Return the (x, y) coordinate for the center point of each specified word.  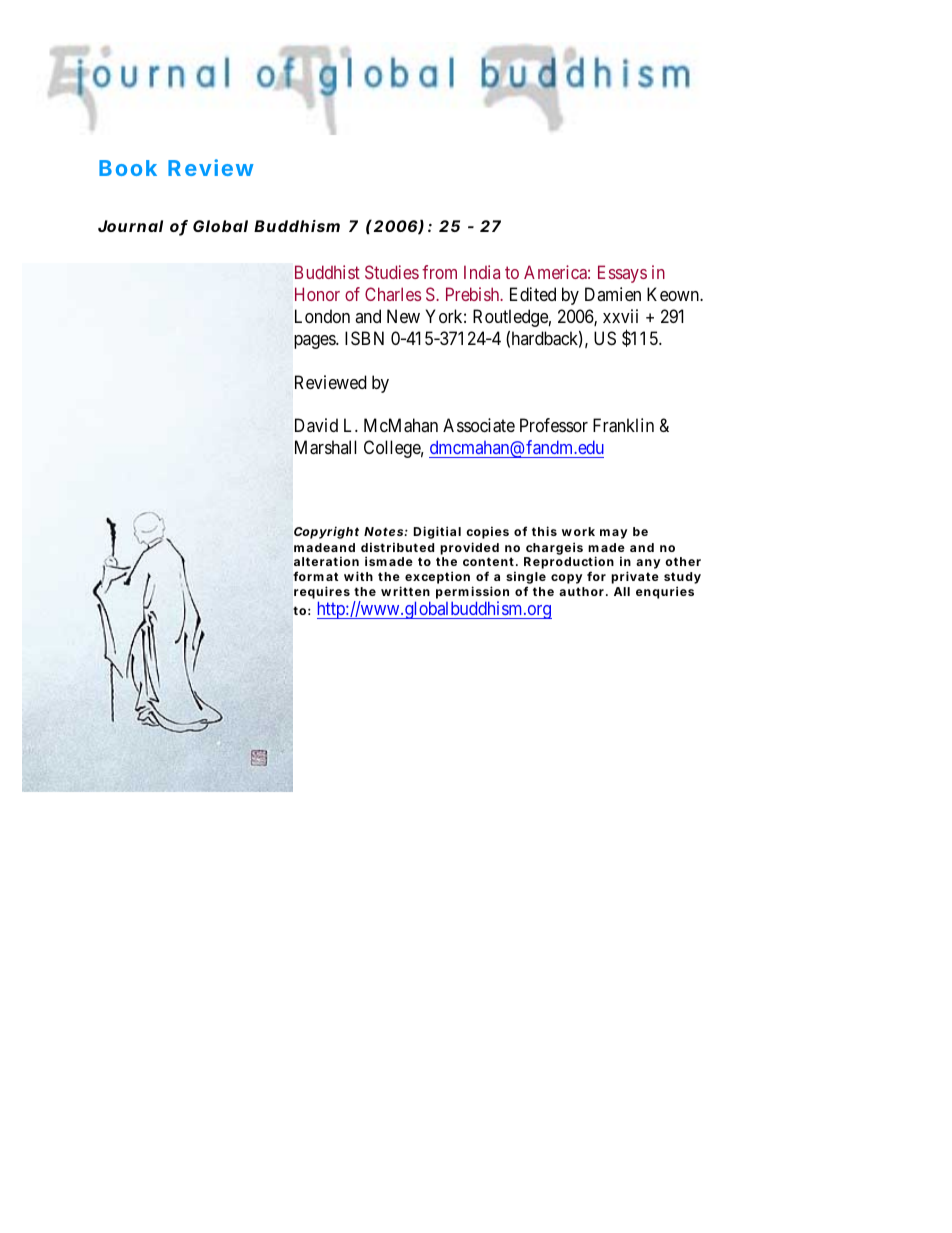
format (315, 576)
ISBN (364, 338)
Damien (613, 294)
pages (316, 342)
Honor (317, 294)
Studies (392, 272)
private (635, 577)
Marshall (325, 447)
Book (128, 168)
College (394, 449)
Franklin (623, 425)
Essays (622, 274)
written (405, 591)
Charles (393, 294)
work (578, 531)
